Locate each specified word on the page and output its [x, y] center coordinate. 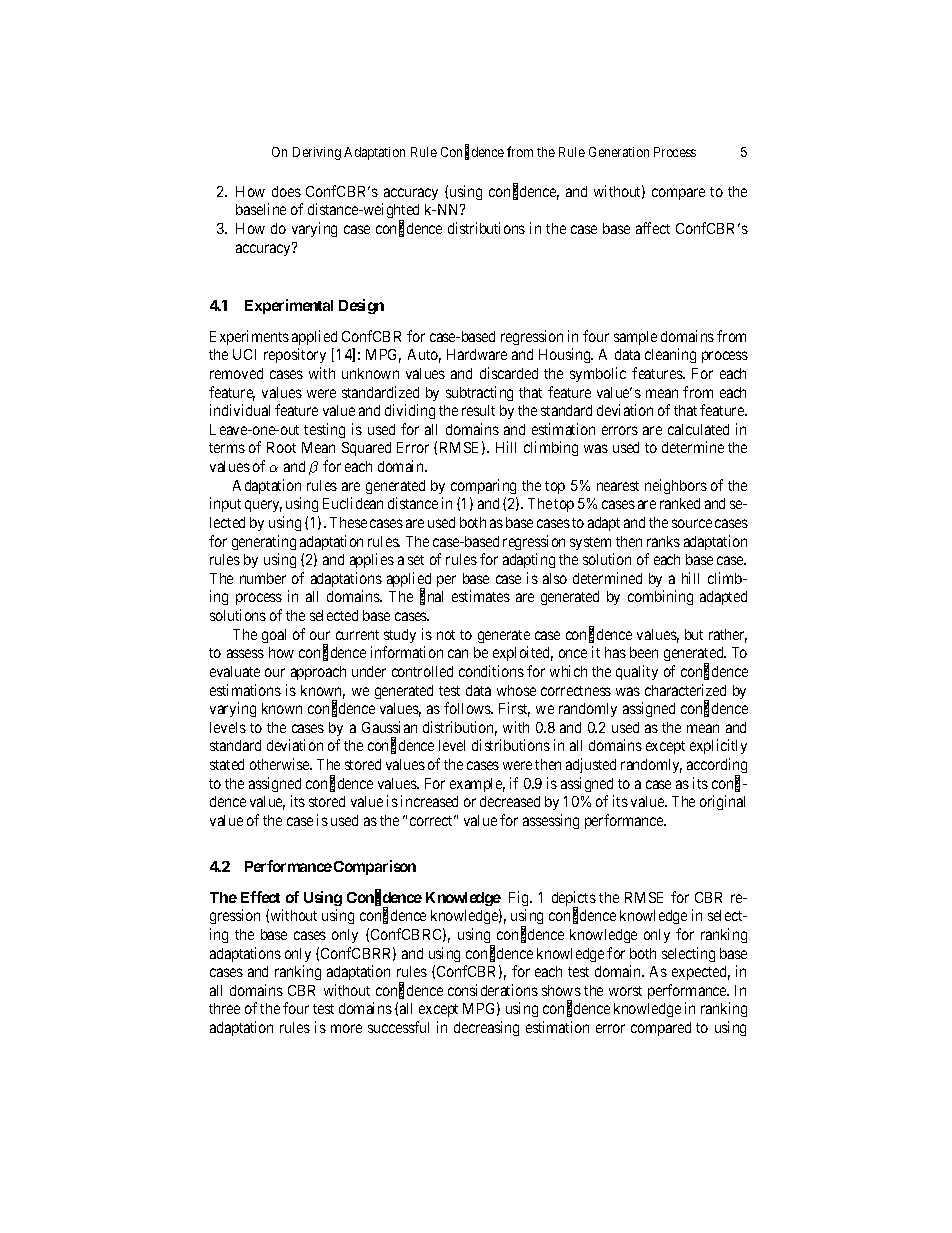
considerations [493, 990]
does [286, 191]
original [722, 802]
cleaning [670, 355]
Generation [619, 152]
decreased [510, 801]
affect [653, 228]
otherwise [281, 764]
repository [295, 355]
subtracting [479, 393]
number [263, 578]
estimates [481, 596]
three [224, 1008]
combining [660, 597]
